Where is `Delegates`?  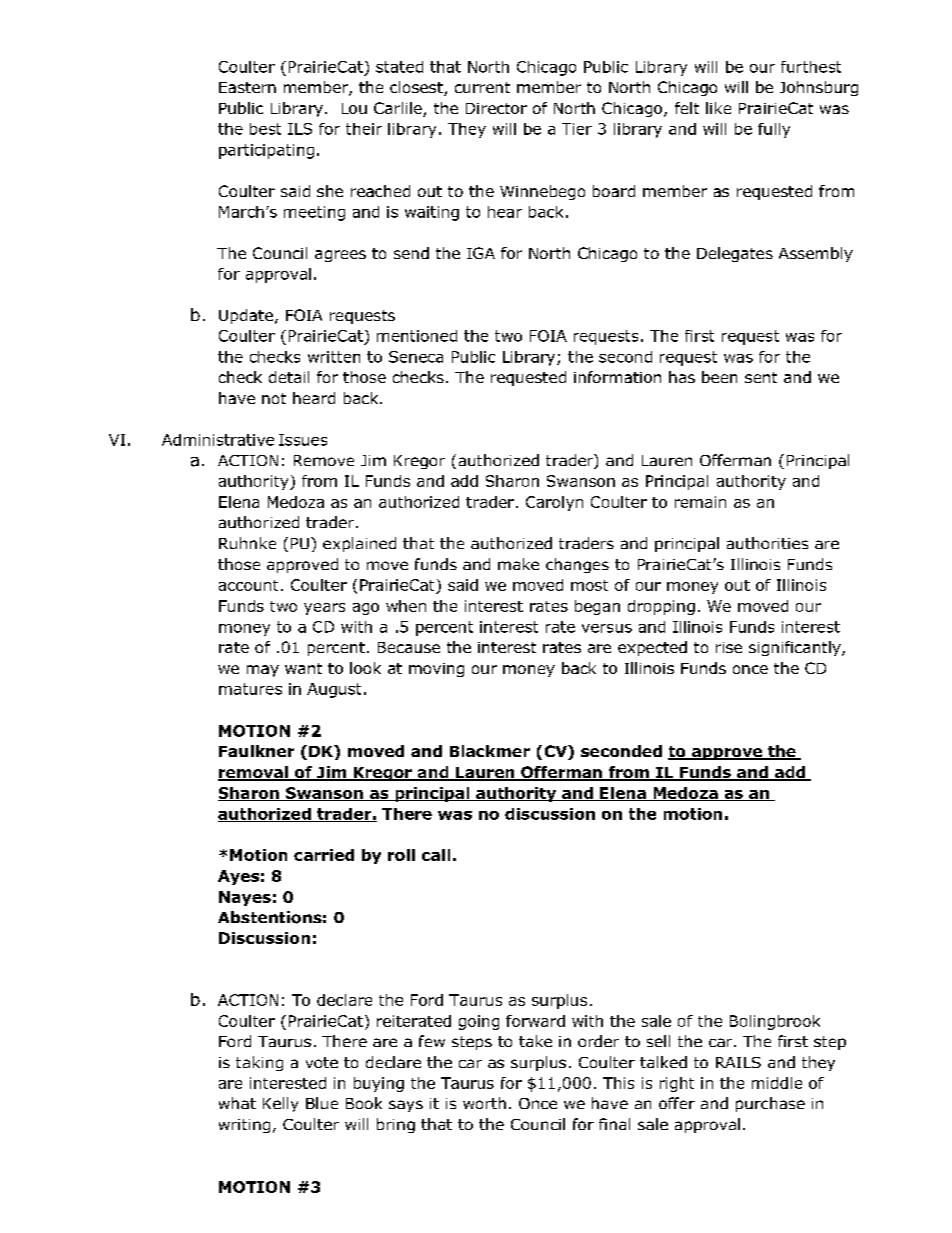 Delegates is located at coordinates (735, 254).
